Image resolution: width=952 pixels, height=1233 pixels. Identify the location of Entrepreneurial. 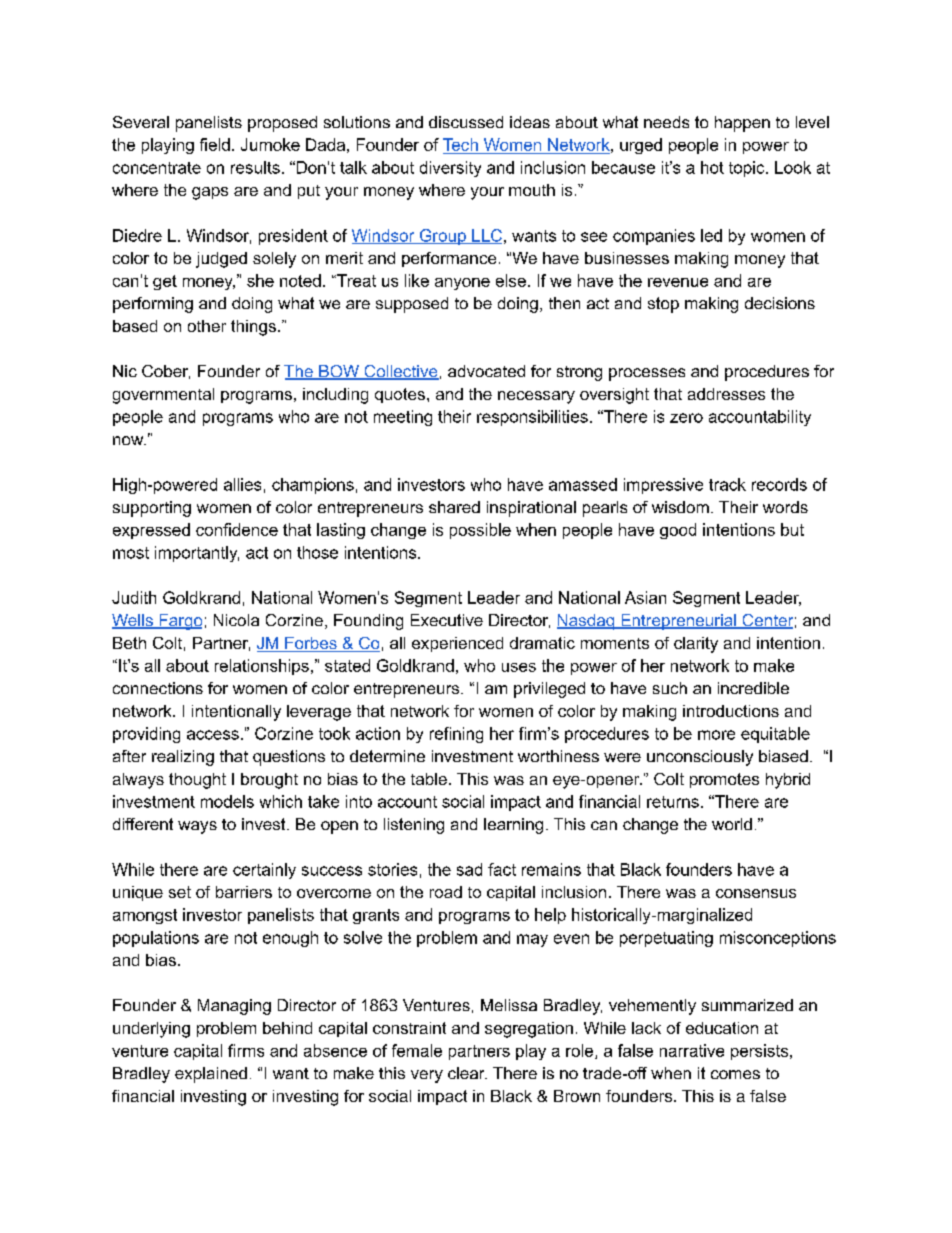
(678, 622).
